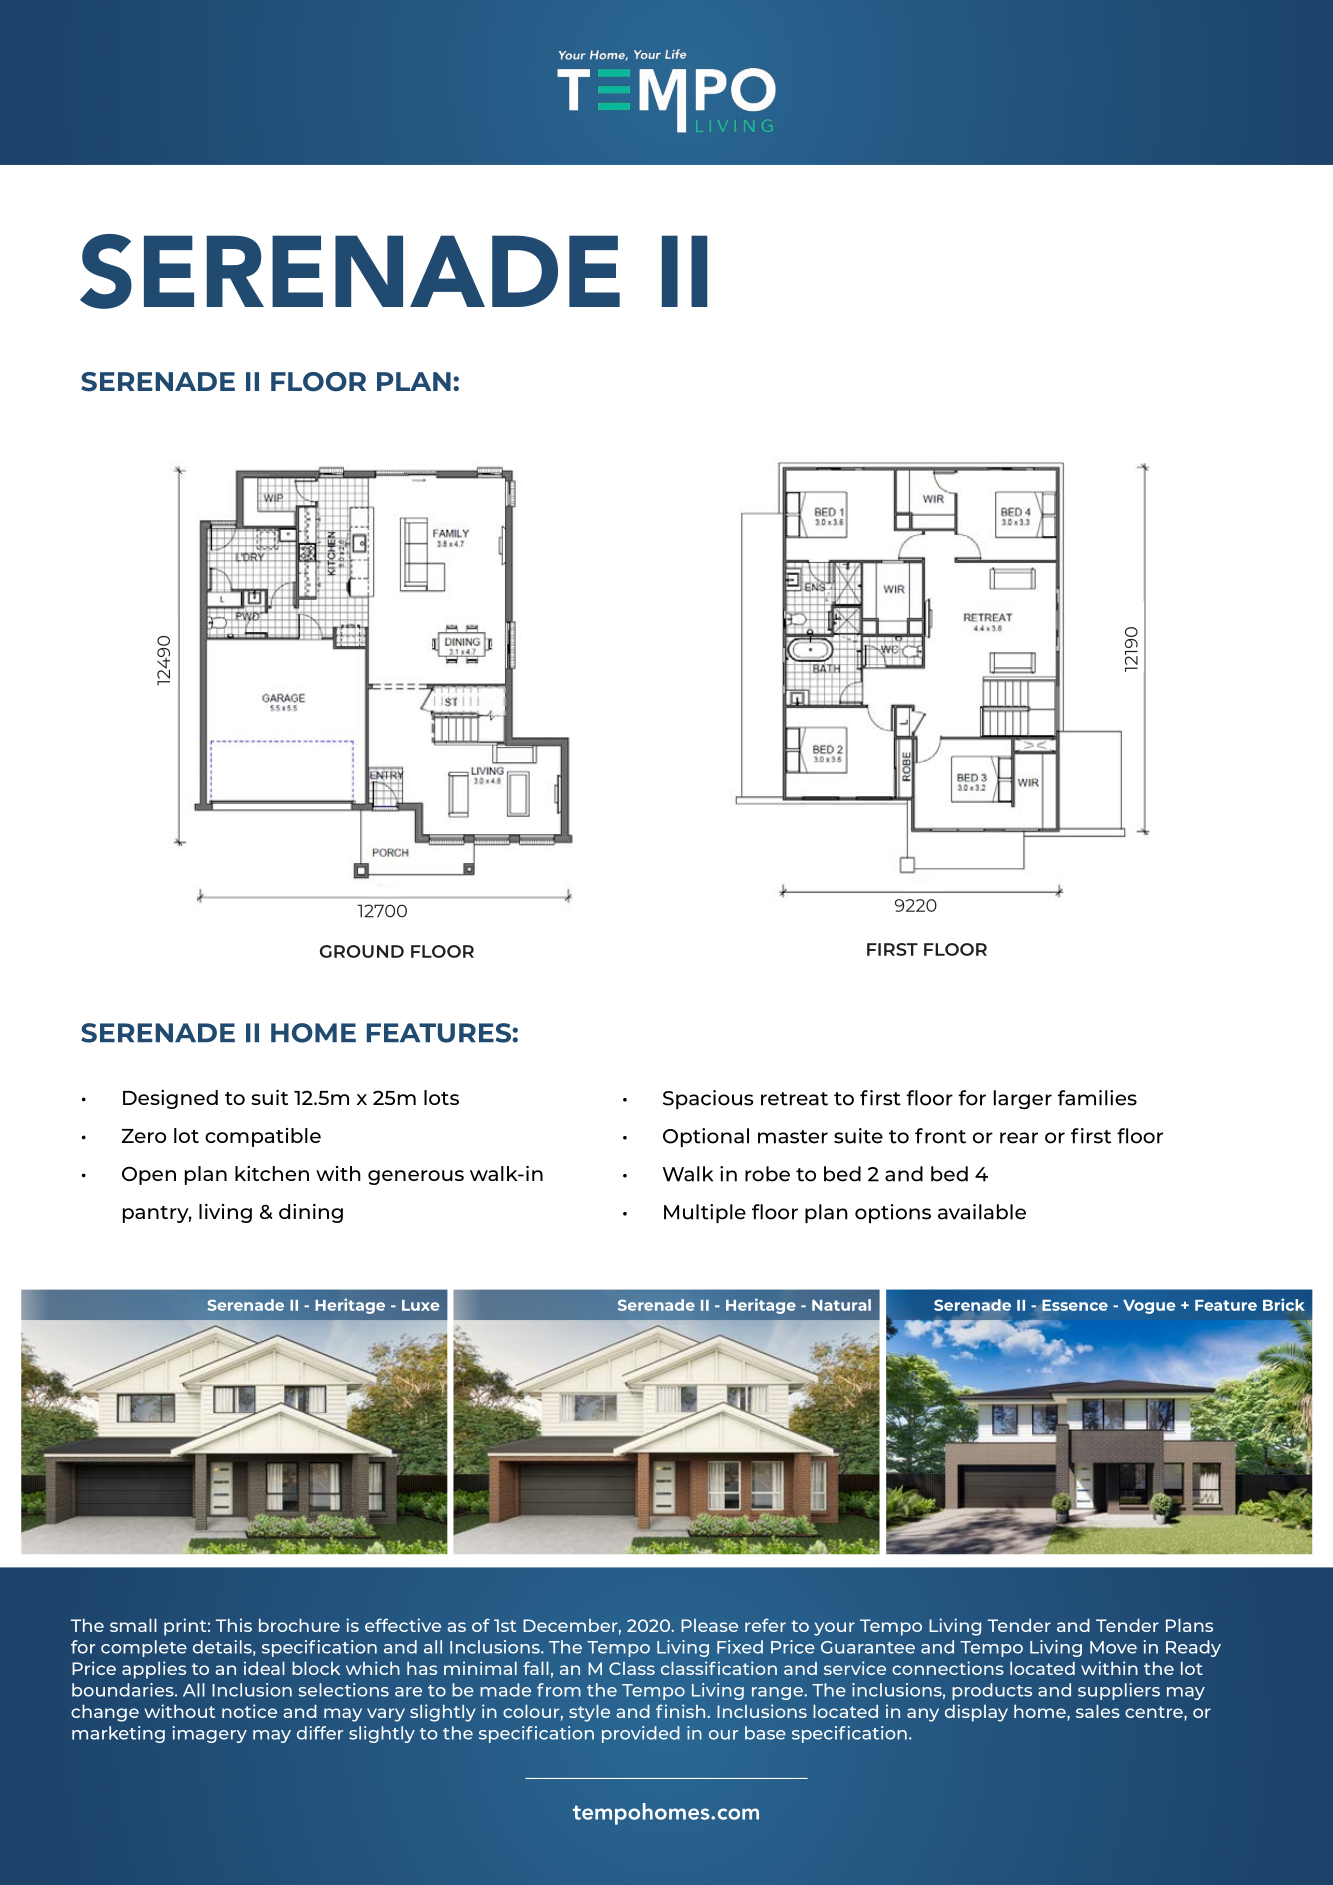 Image resolution: width=1333 pixels, height=1885 pixels. Describe the element at coordinates (234, 1625) in the screenshot. I see `This` at that location.
